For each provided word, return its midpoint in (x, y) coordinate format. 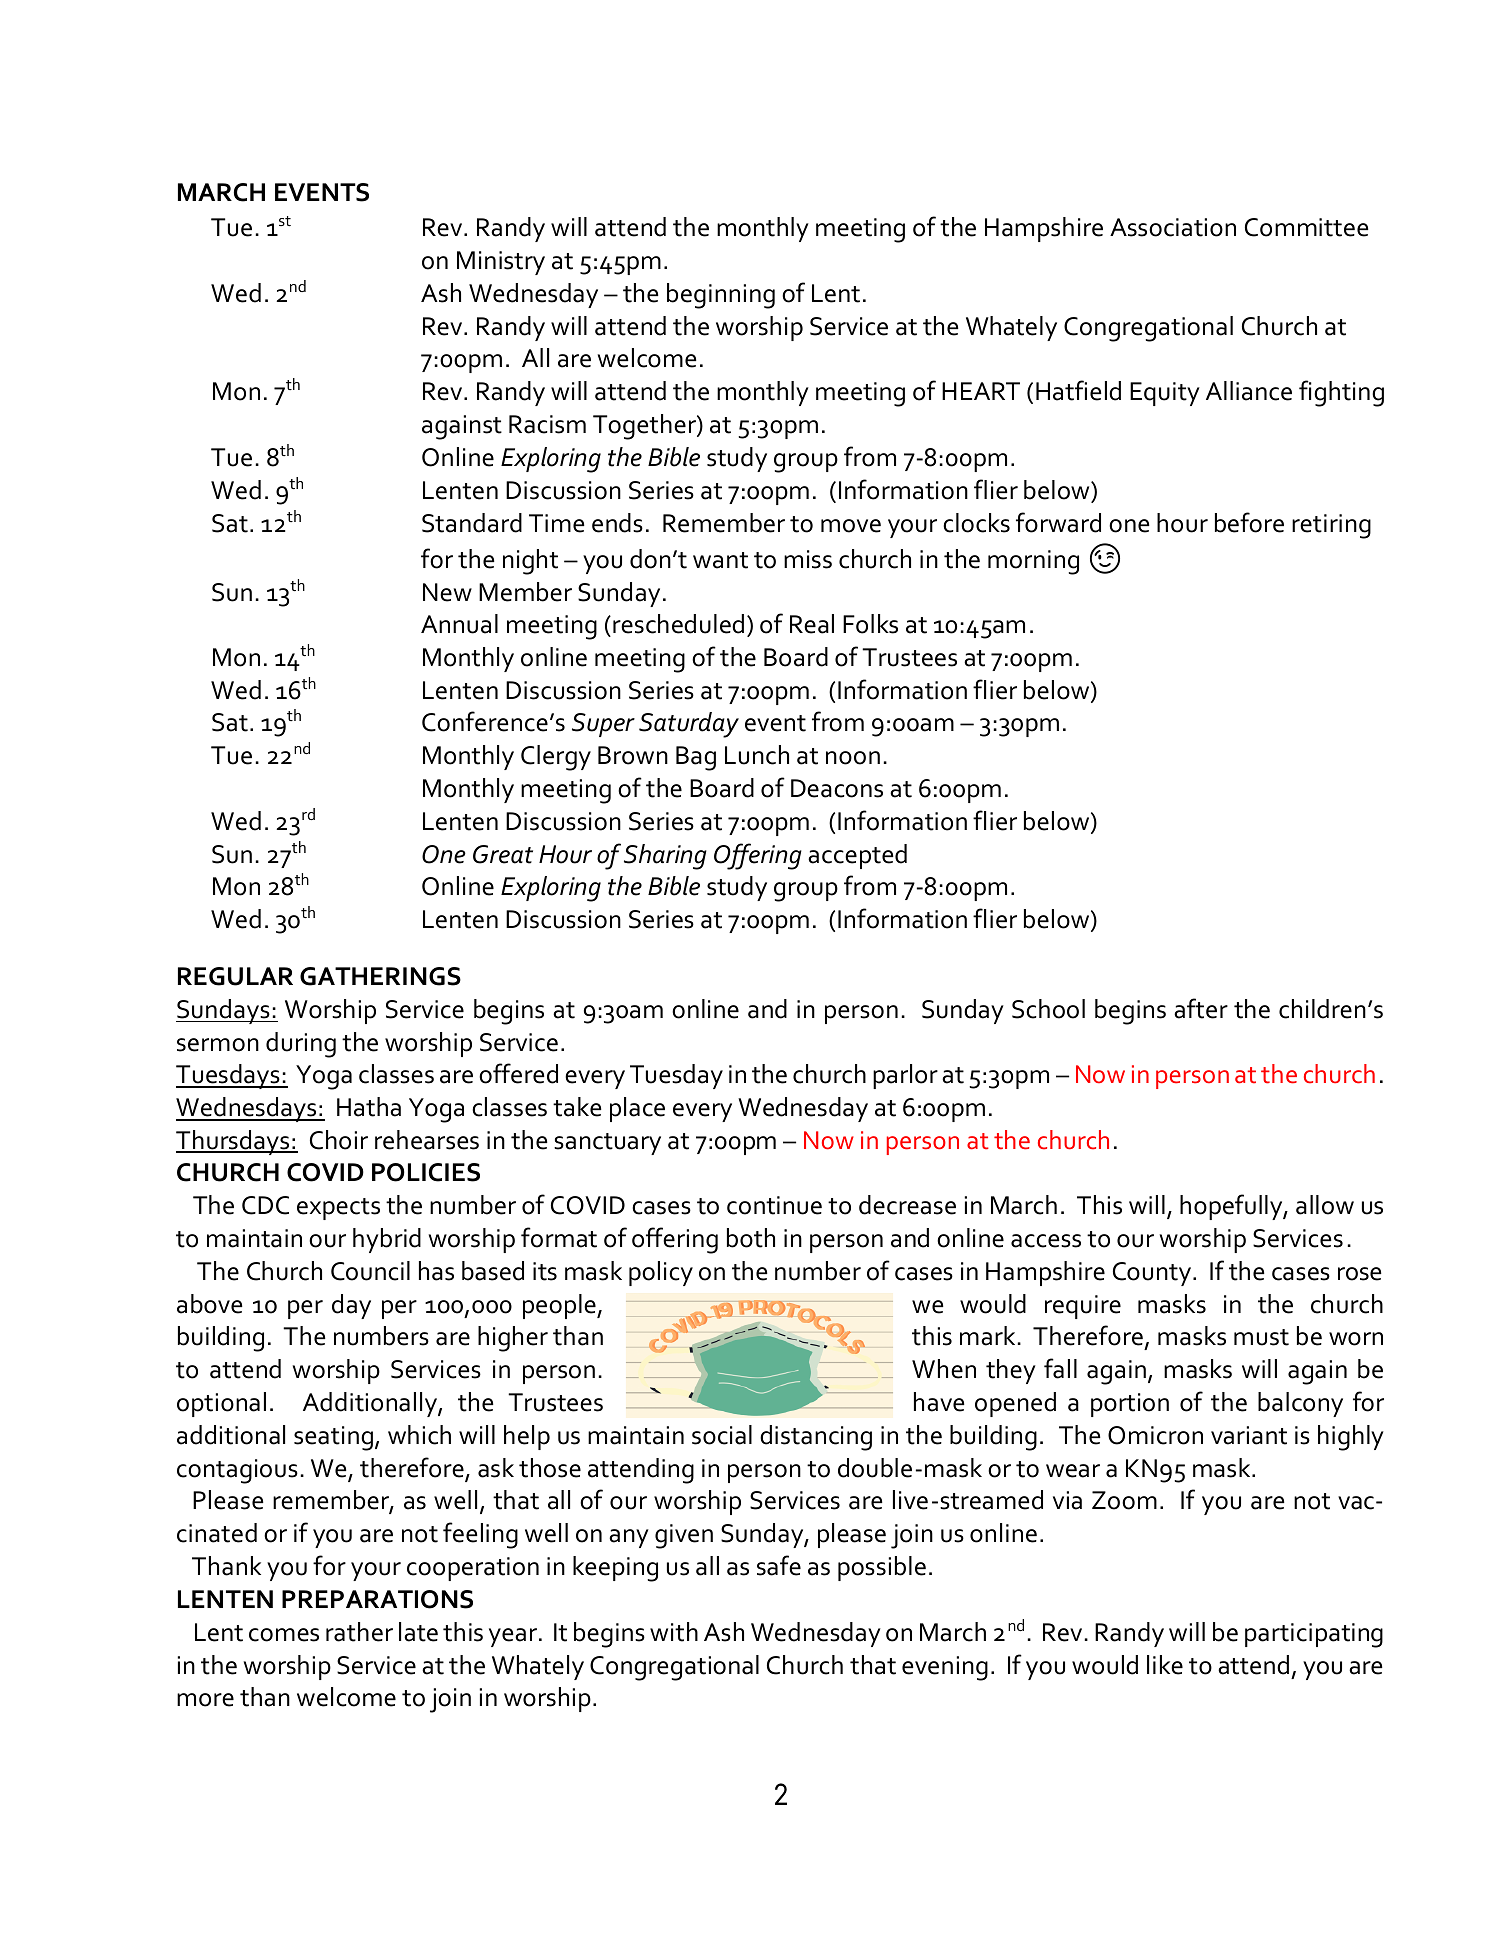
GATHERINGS (380, 976)
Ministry (501, 263)
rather (359, 1632)
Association (1173, 227)
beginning (721, 296)
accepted (857, 856)
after (1201, 1008)
